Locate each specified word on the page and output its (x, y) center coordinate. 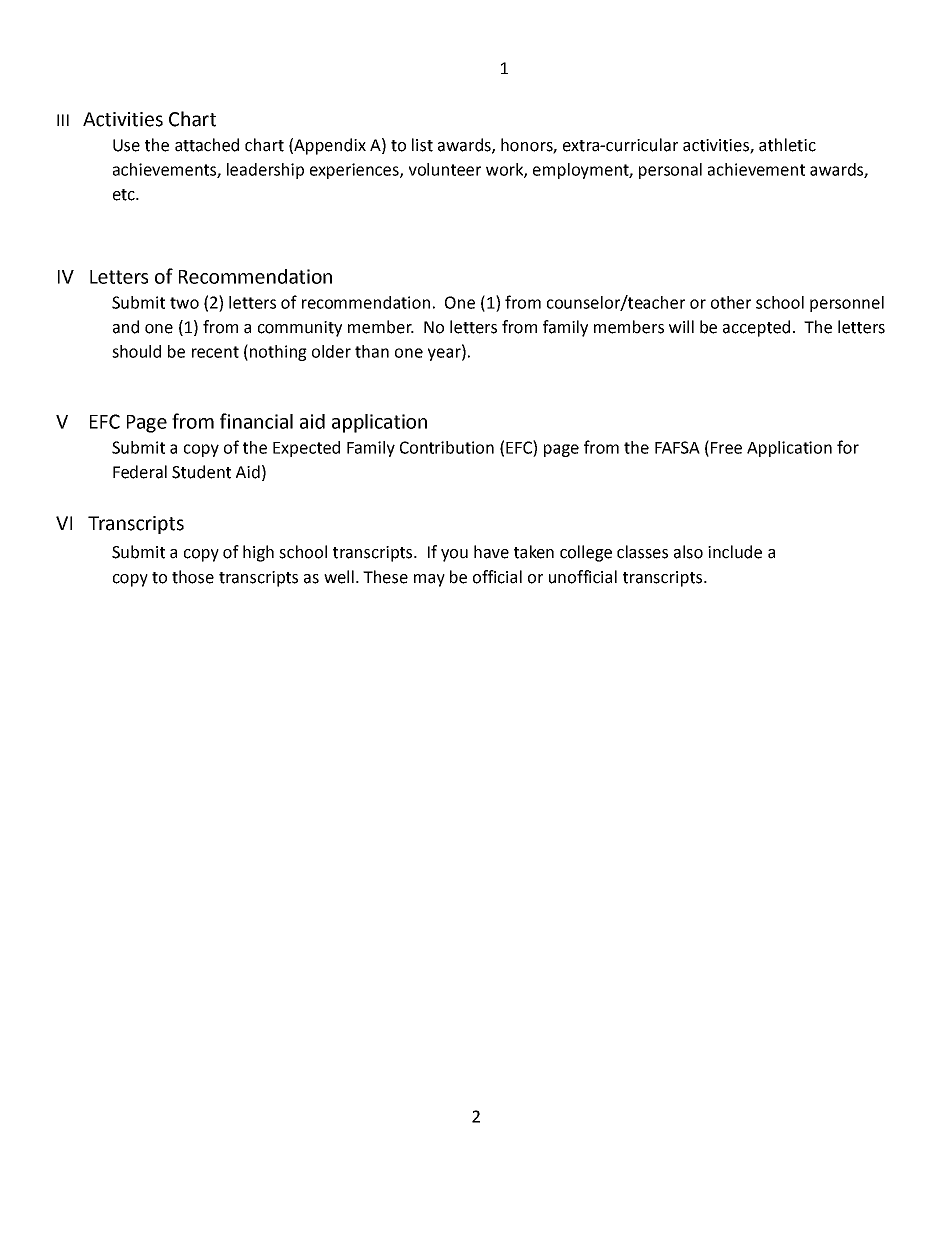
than (372, 351)
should (136, 351)
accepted (756, 328)
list (422, 145)
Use (126, 145)
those (193, 577)
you (454, 555)
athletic (787, 145)
